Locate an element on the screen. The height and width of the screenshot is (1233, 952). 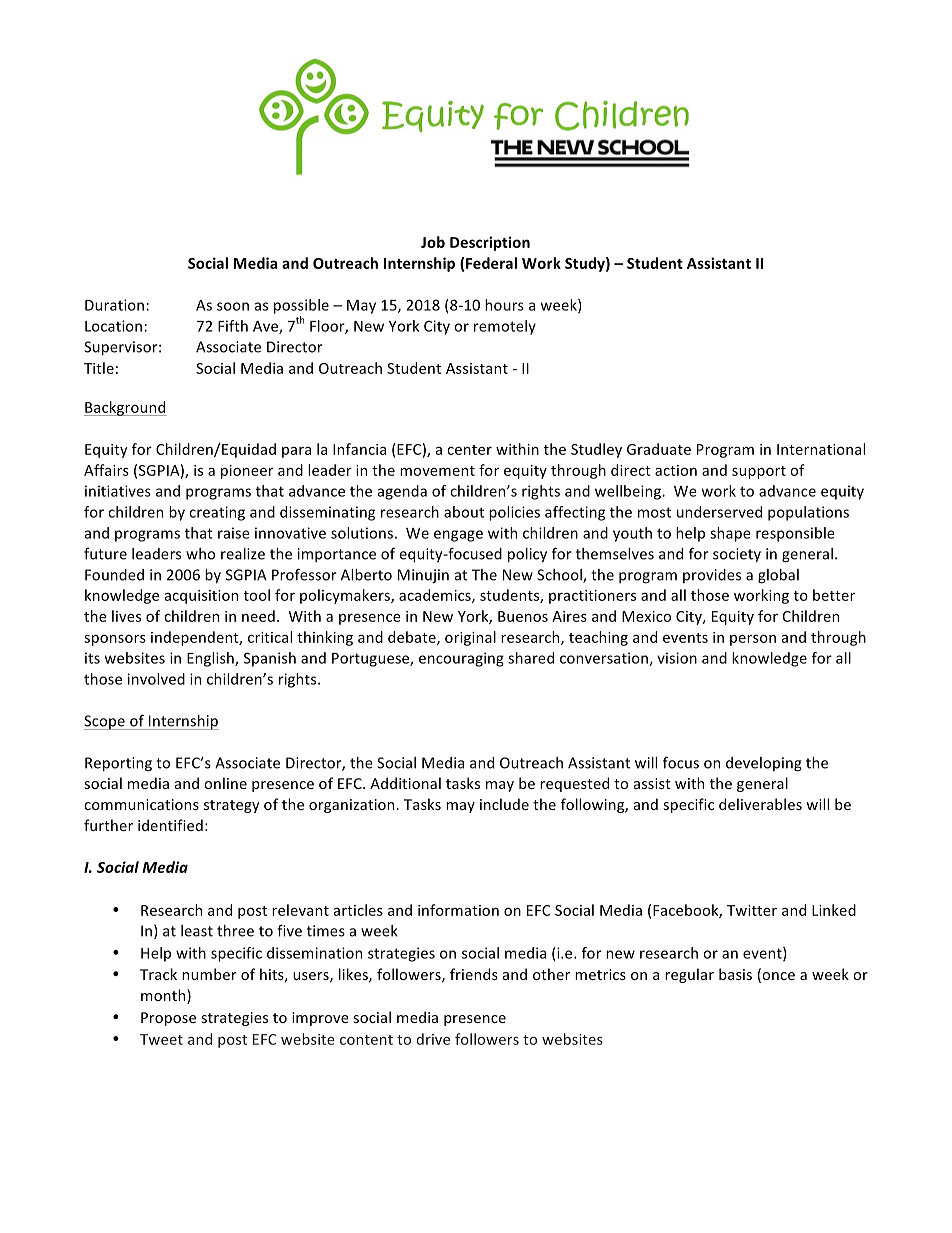
soon is located at coordinates (233, 306).
